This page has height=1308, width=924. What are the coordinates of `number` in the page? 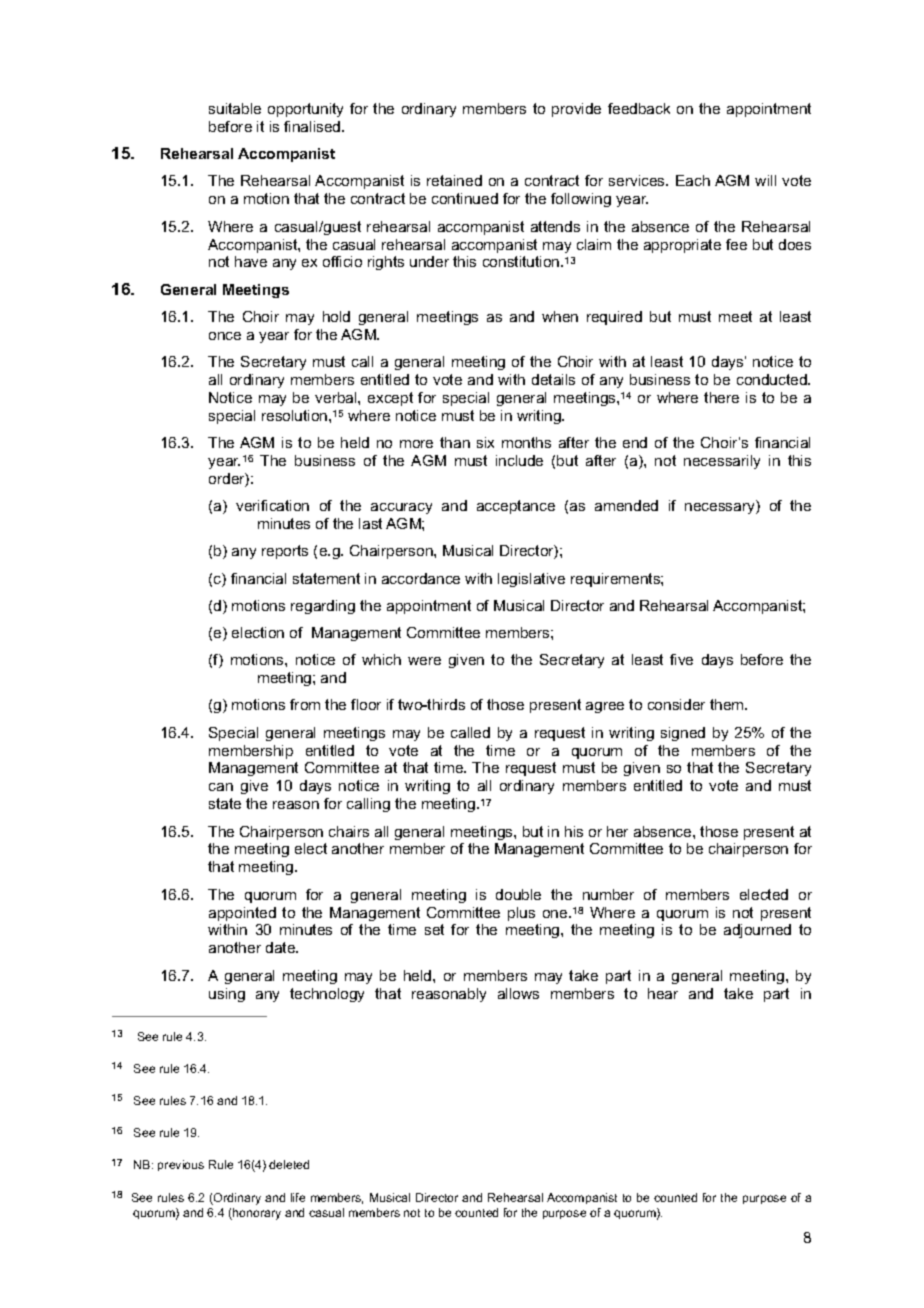 It's located at (608, 894).
